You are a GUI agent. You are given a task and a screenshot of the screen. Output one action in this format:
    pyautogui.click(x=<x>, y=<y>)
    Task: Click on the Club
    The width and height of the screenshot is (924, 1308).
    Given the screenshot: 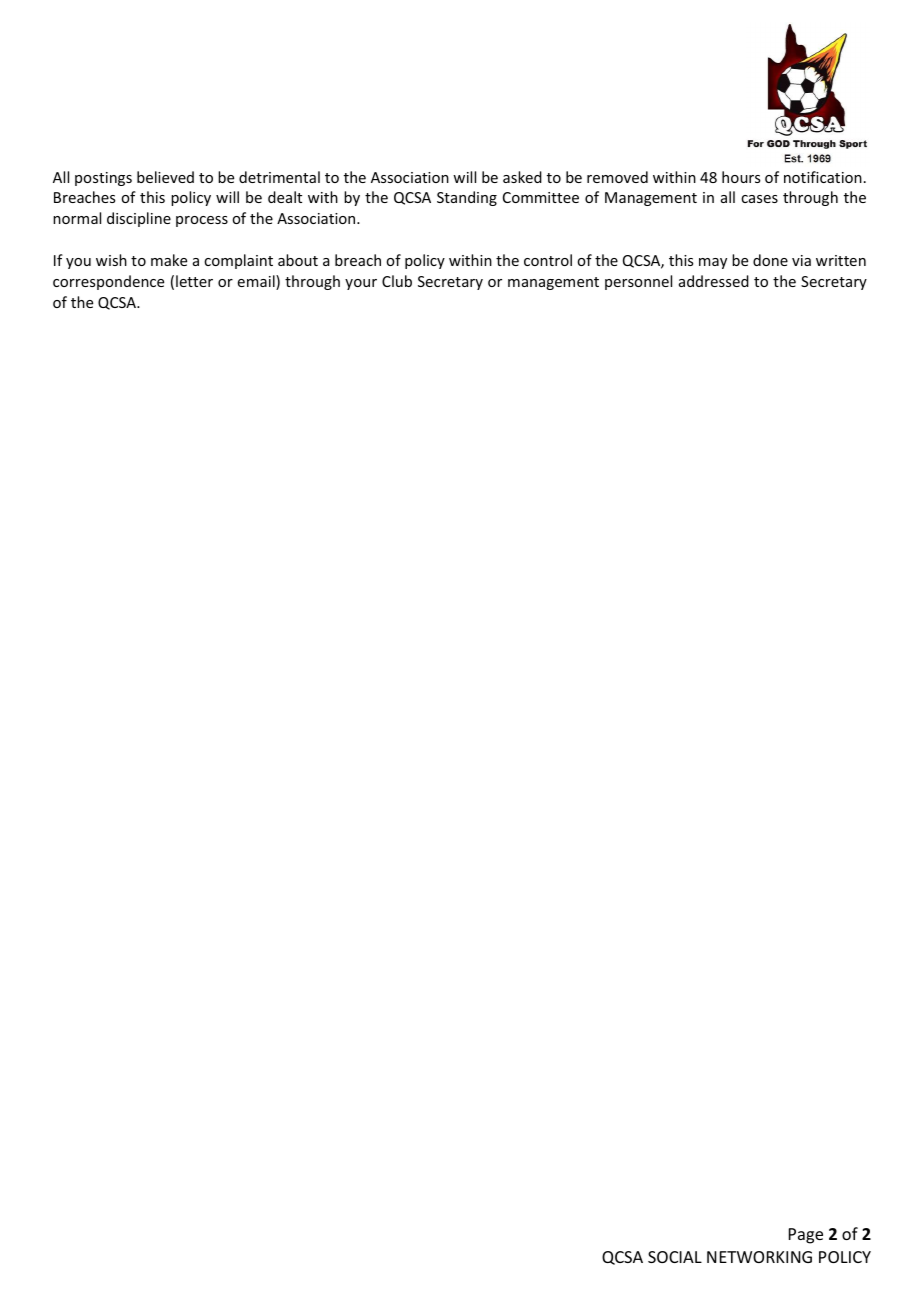 What is the action you would take?
    pyautogui.click(x=397, y=281)
